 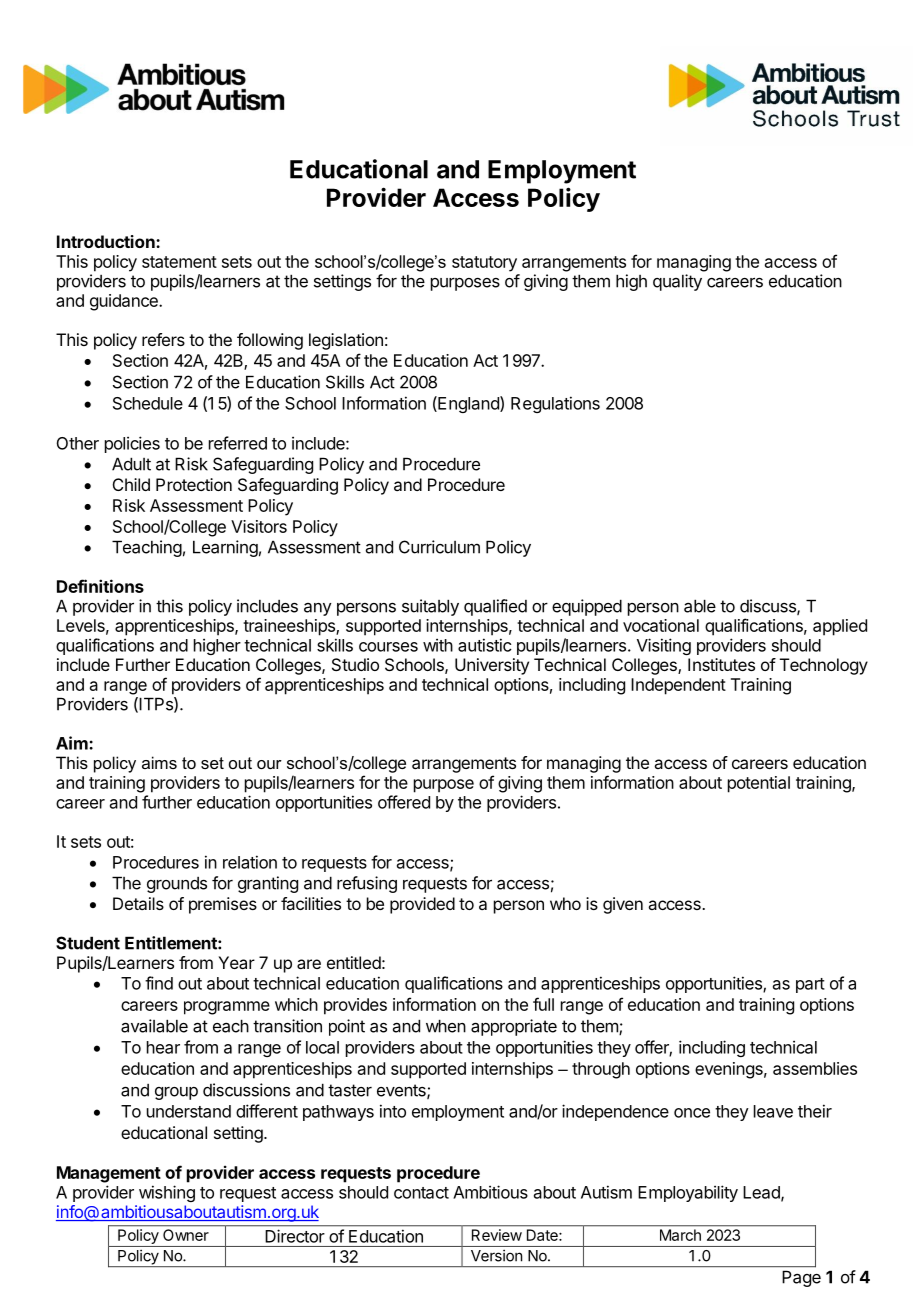 I want to click on assemblies, so click(x=815, y=1068).
